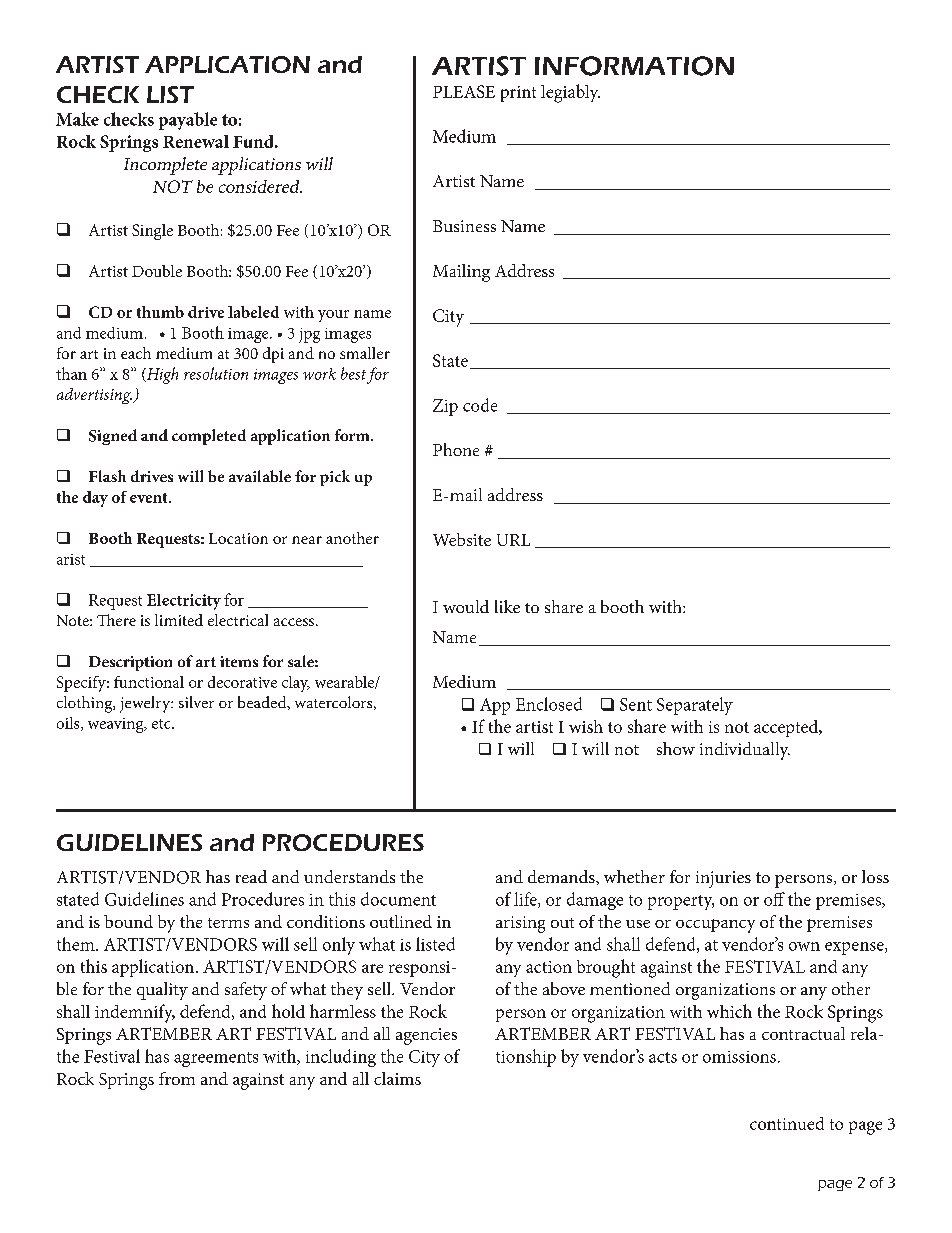  Describe the element at coordinates (177, 1078) in the page. I see `from` at that location.
